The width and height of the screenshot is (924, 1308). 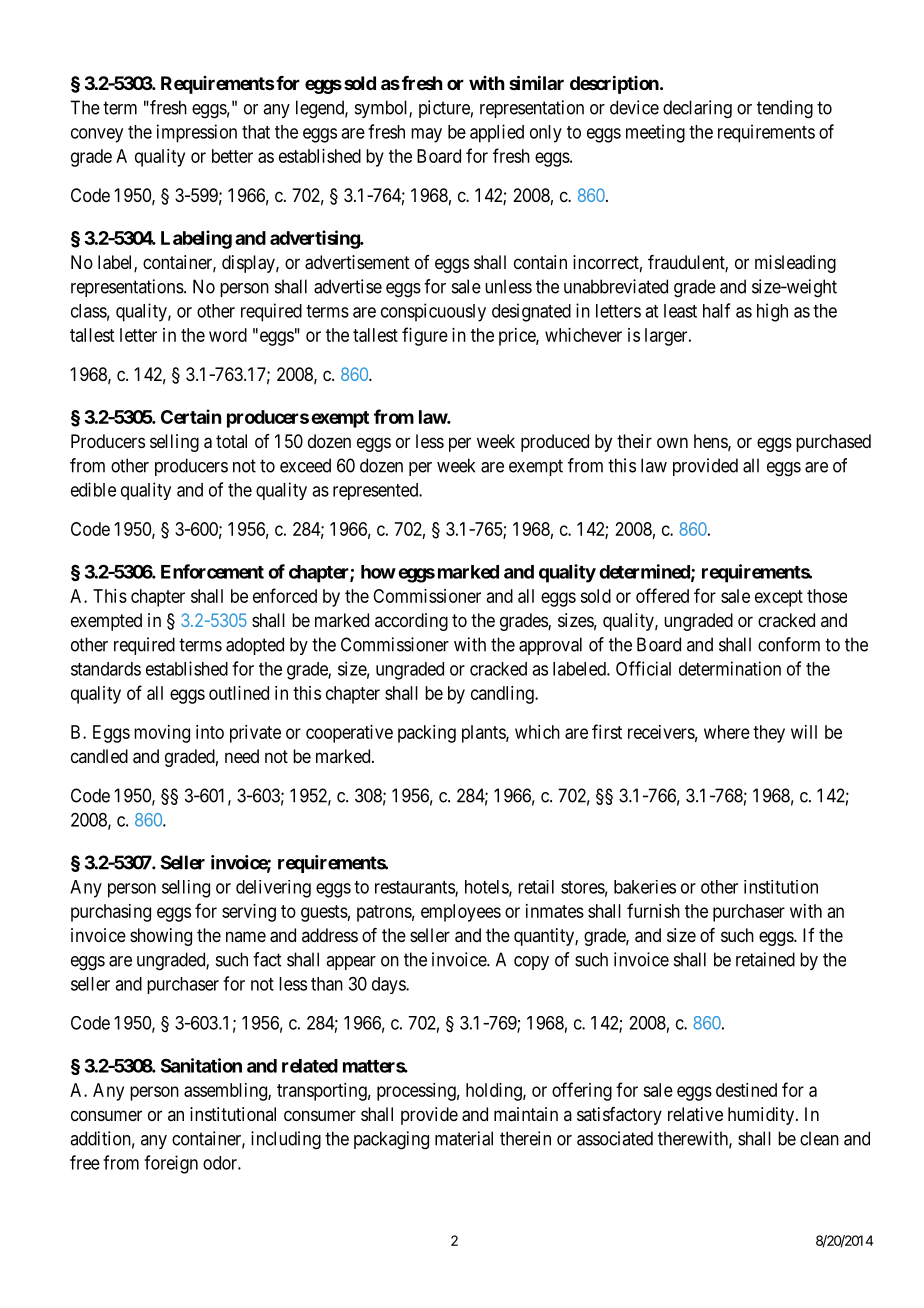 What do you see at coordinates (111, 913) in the screenshot?
I see `purchasing` at bounding box center [111, 913].
